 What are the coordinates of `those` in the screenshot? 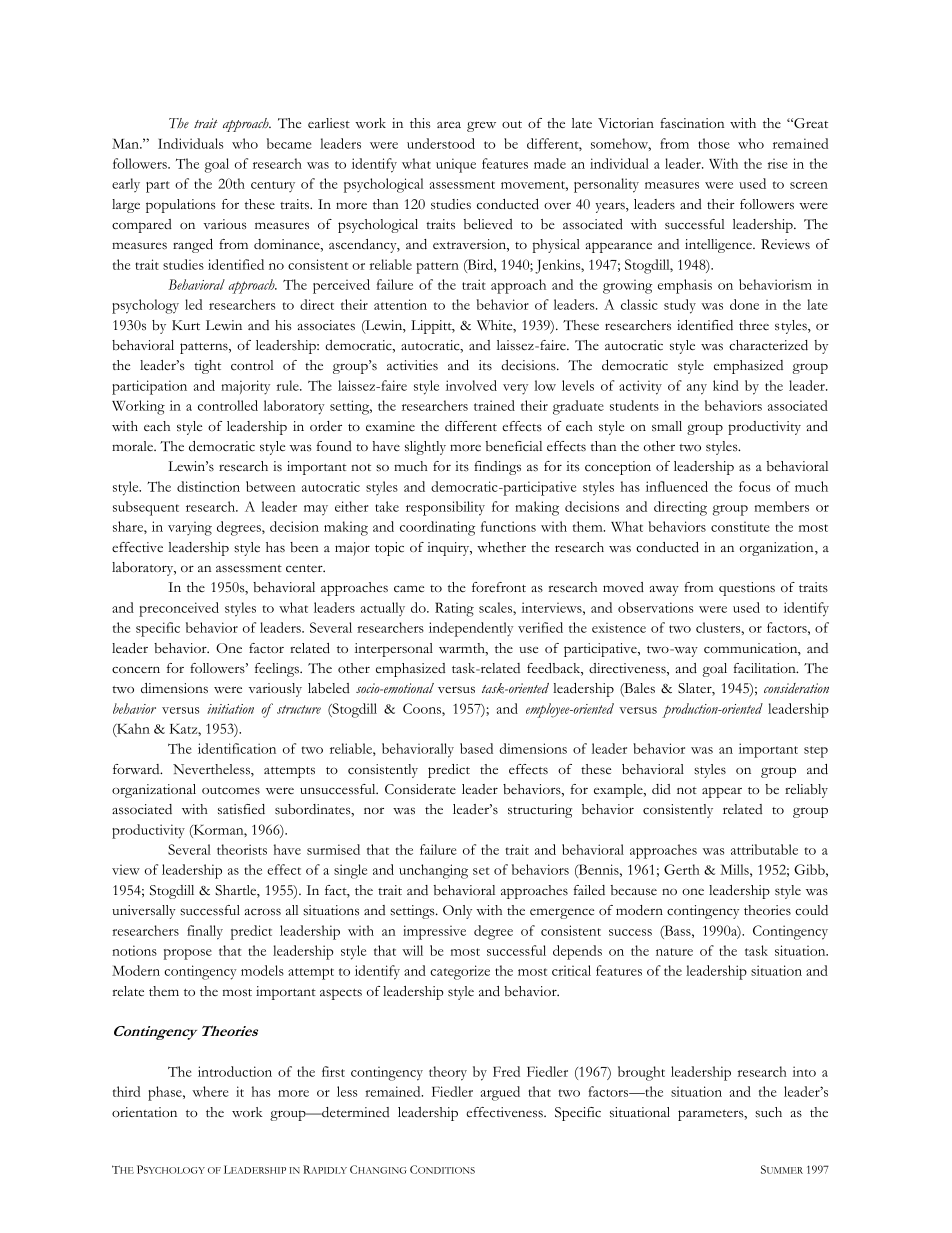 It's located at (714, 143).
